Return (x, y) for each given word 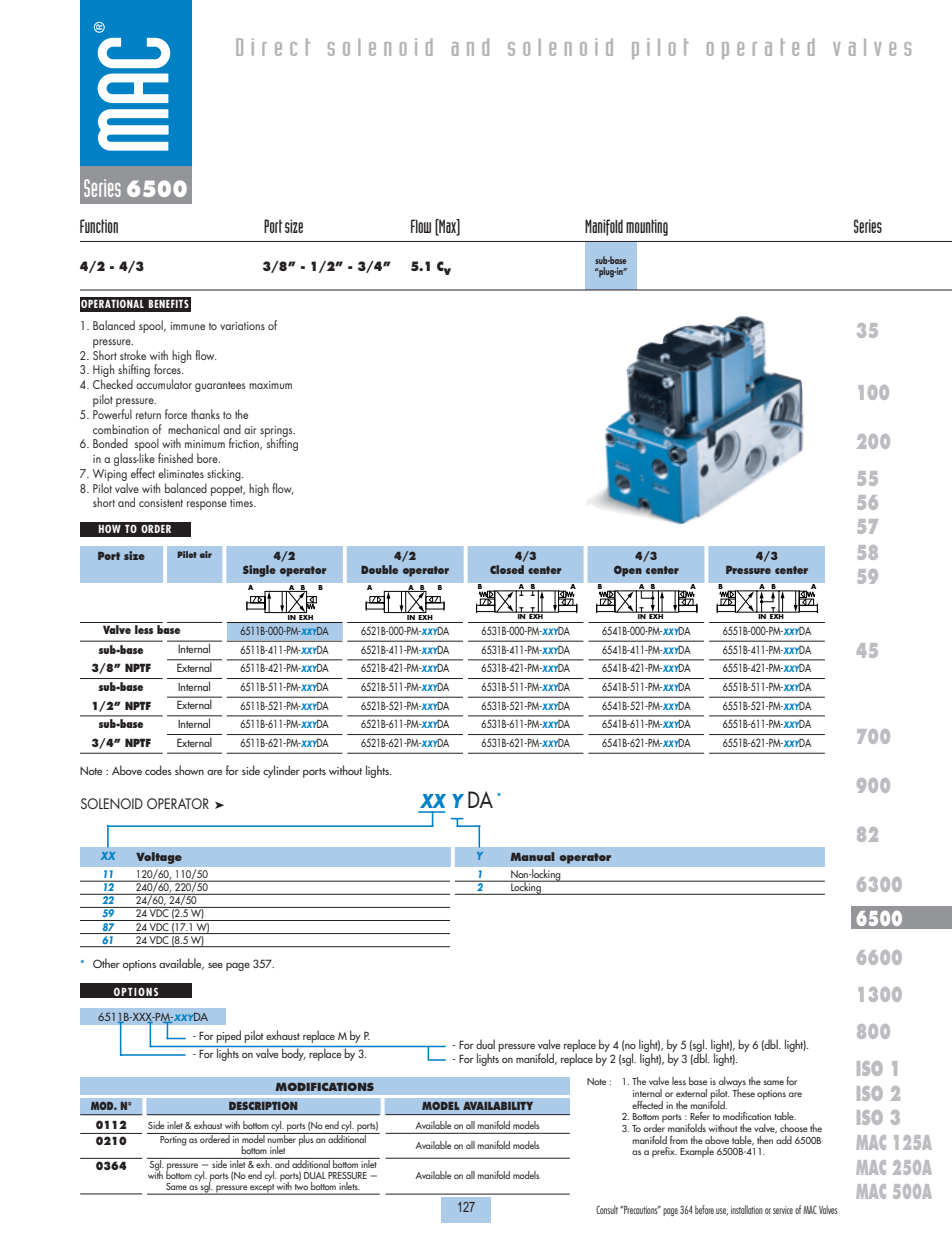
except (262, 1188)
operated (761, 48)
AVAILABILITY (498, 1106)
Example (697, 1152)
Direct (273, 47)
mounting (647, 227)
